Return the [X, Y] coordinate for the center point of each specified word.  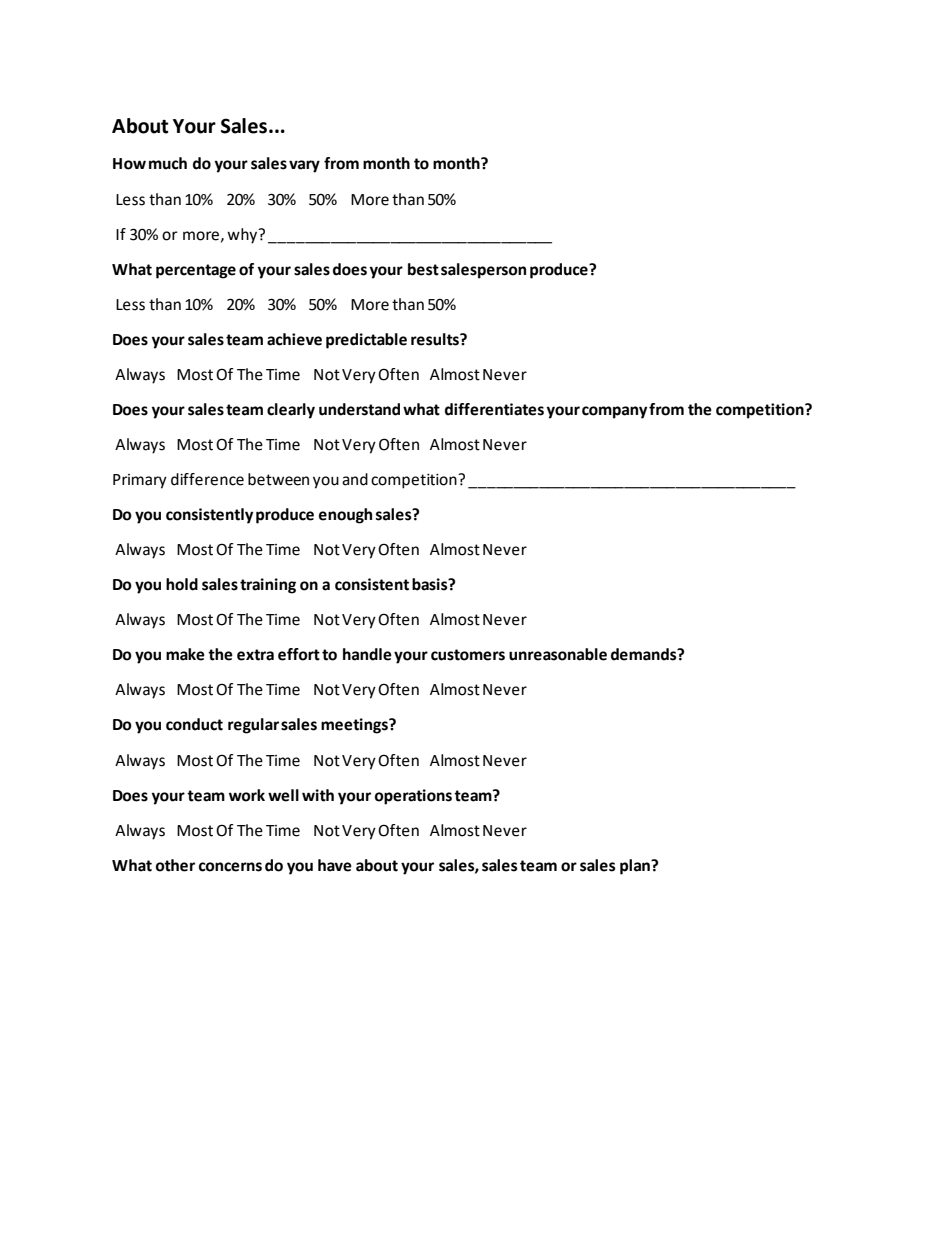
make [185, 654]
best [423, 269]
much [168, 163]
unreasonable [558, 654]
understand [359, 409]
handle [367, 654]
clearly [291, 411]
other [175, 865]
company [614, 412]
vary [304, 166]
